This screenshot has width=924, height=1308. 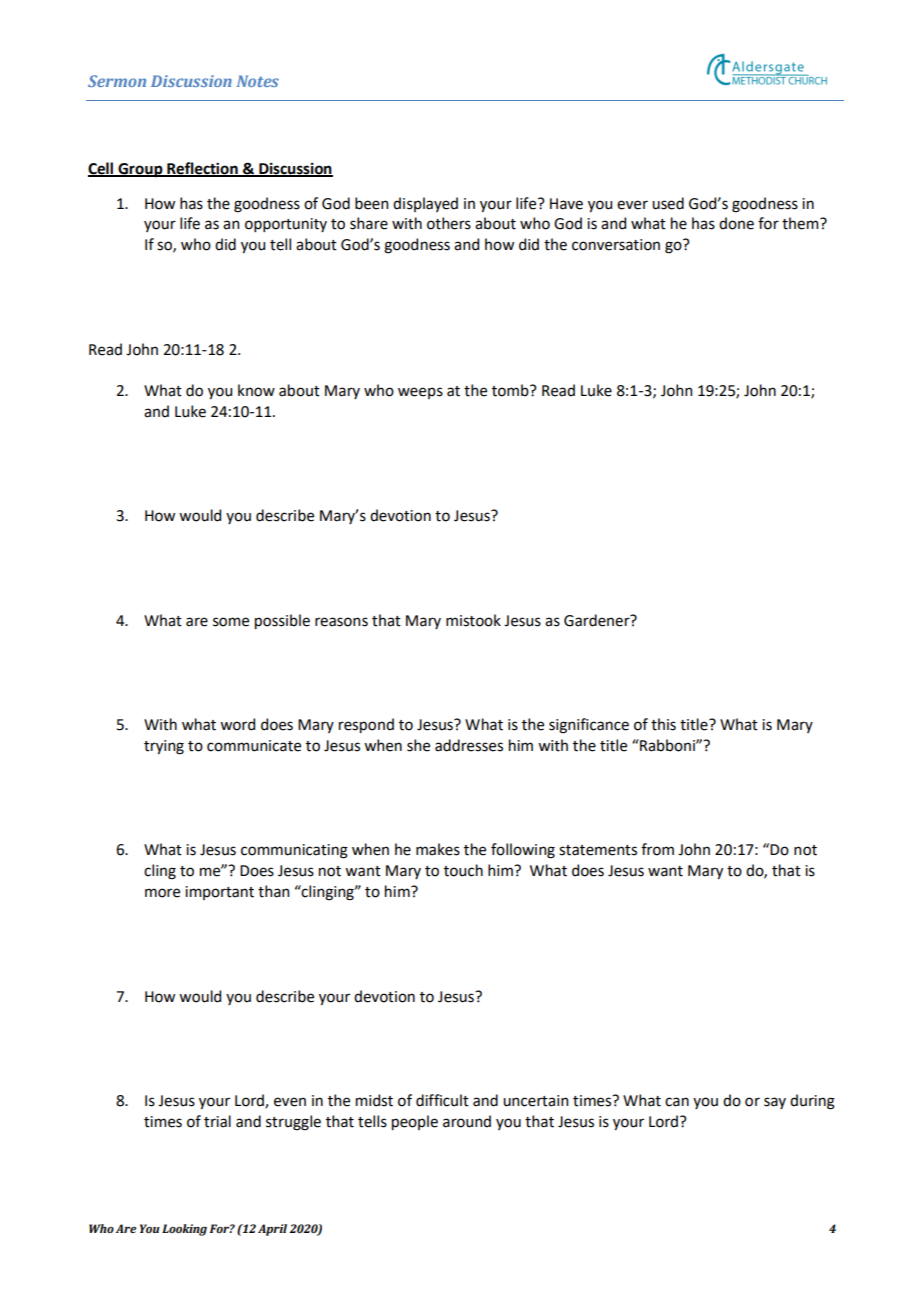 I want to click on Looking, so click(x=184, y=1230).
